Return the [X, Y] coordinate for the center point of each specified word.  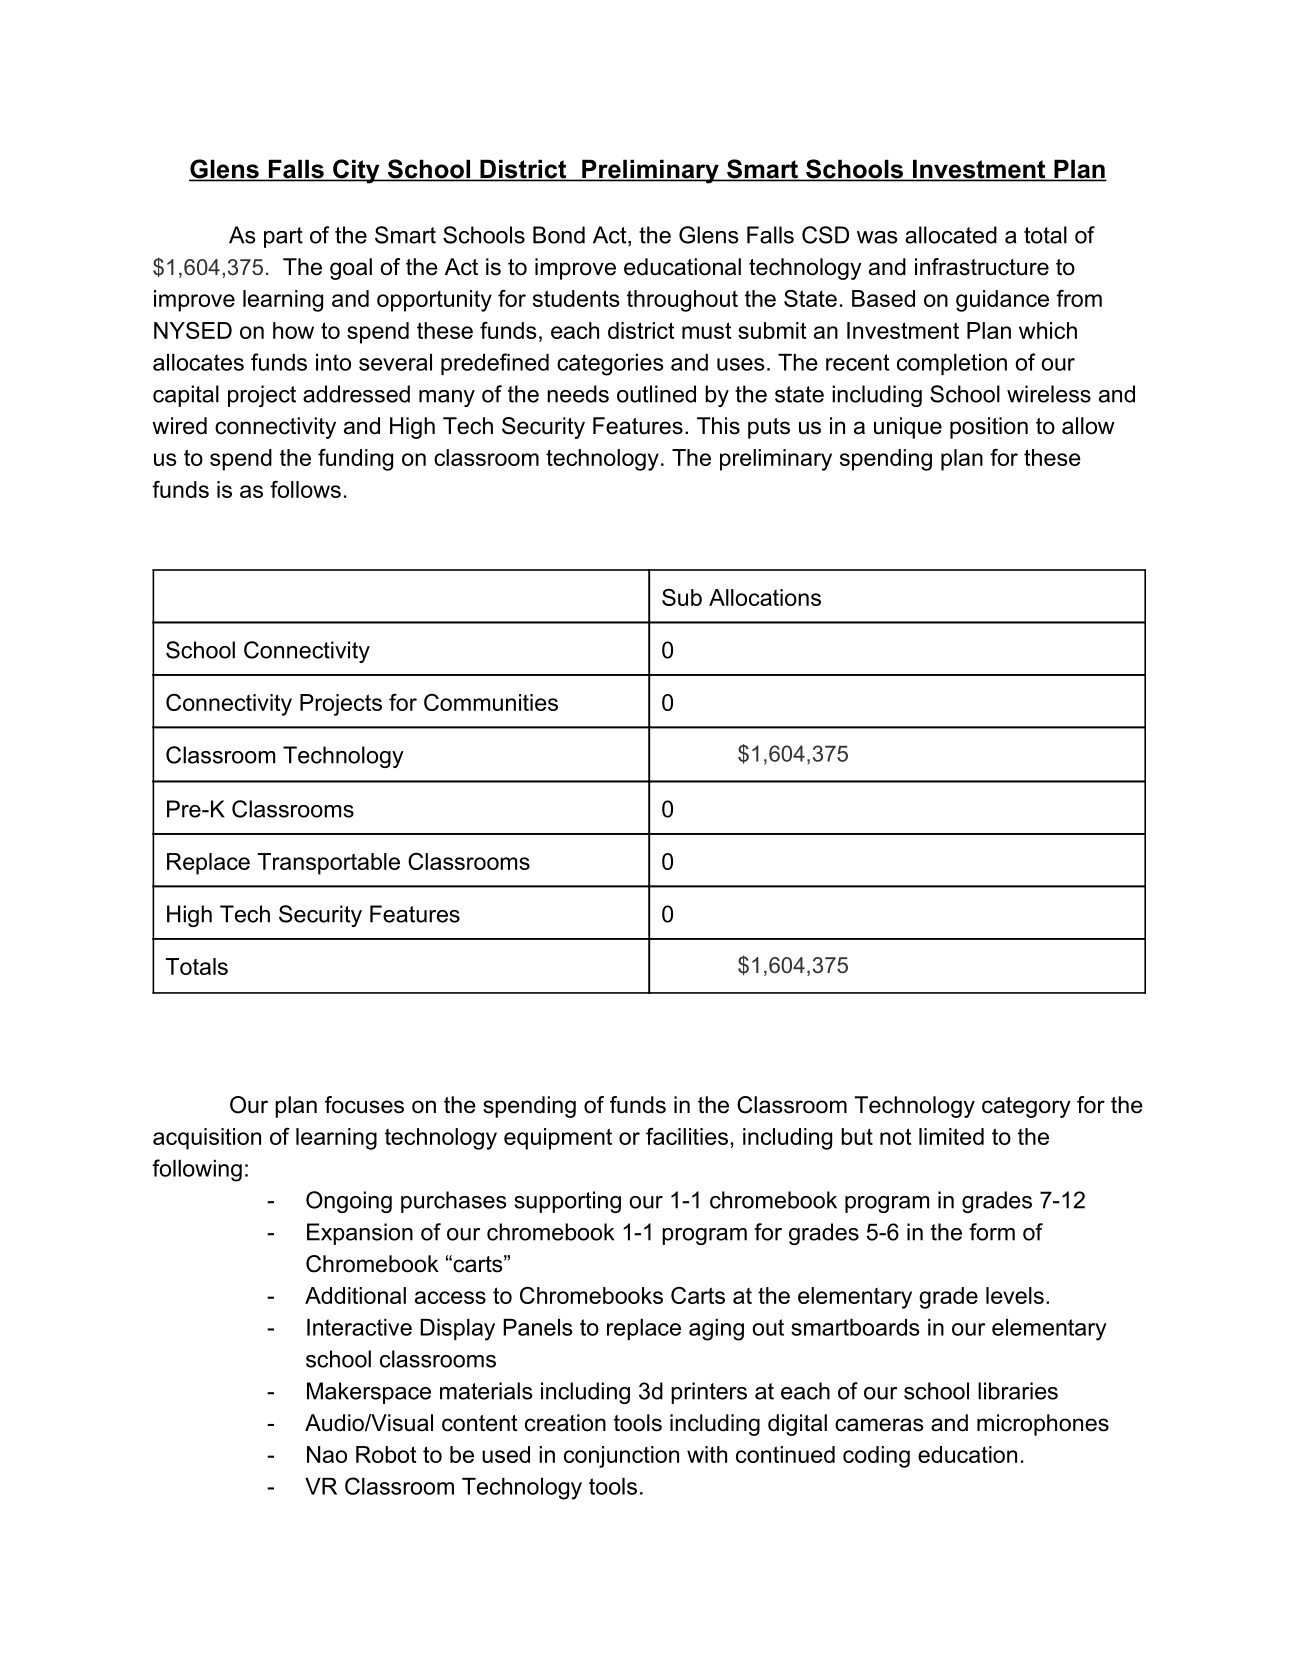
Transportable [328, 864]
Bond [559, 235]
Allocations [765, 597]
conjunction [621, 1457]
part [283, 237]
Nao [327, 1454]
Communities [491, 702]
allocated [951, 235]
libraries [1018, 1391]
